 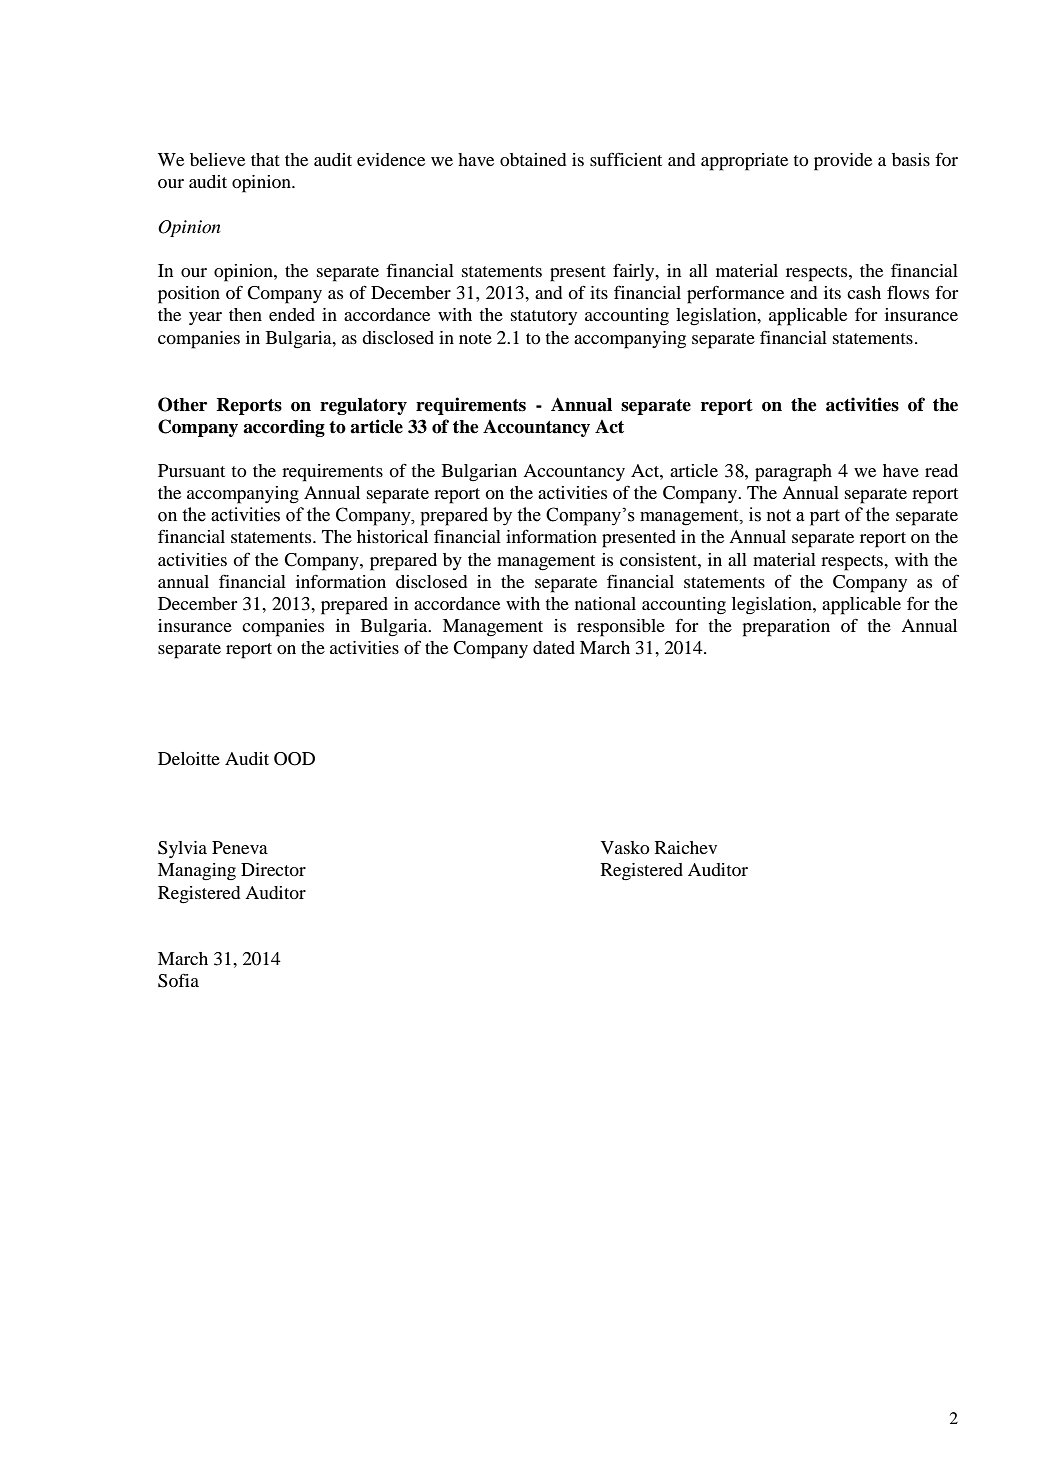 What do you see at coordinates (786, 628) in the image?
I see `preparation` at bounding box center [786, 628].
